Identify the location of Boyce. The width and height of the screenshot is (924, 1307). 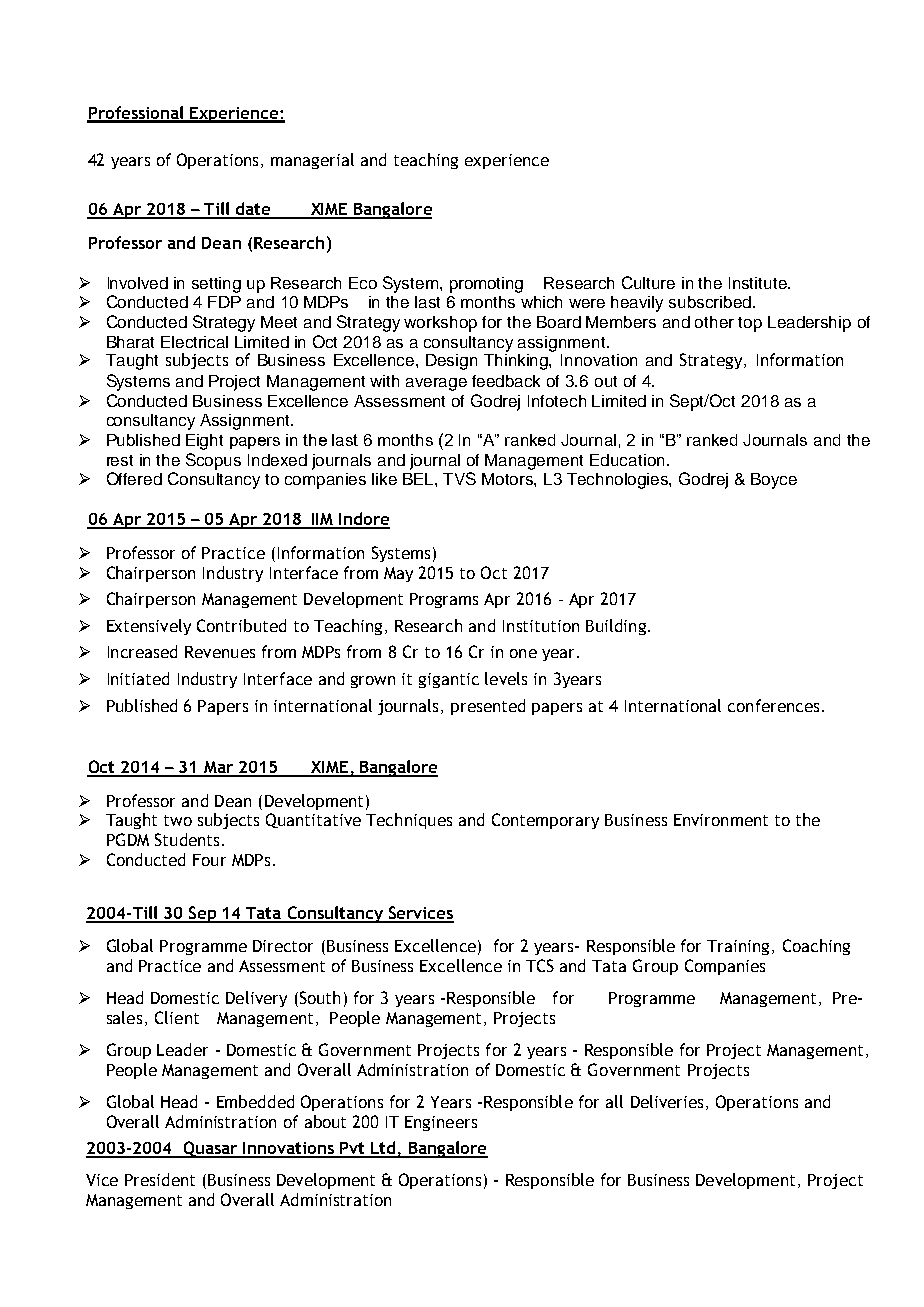
(774, 481).
